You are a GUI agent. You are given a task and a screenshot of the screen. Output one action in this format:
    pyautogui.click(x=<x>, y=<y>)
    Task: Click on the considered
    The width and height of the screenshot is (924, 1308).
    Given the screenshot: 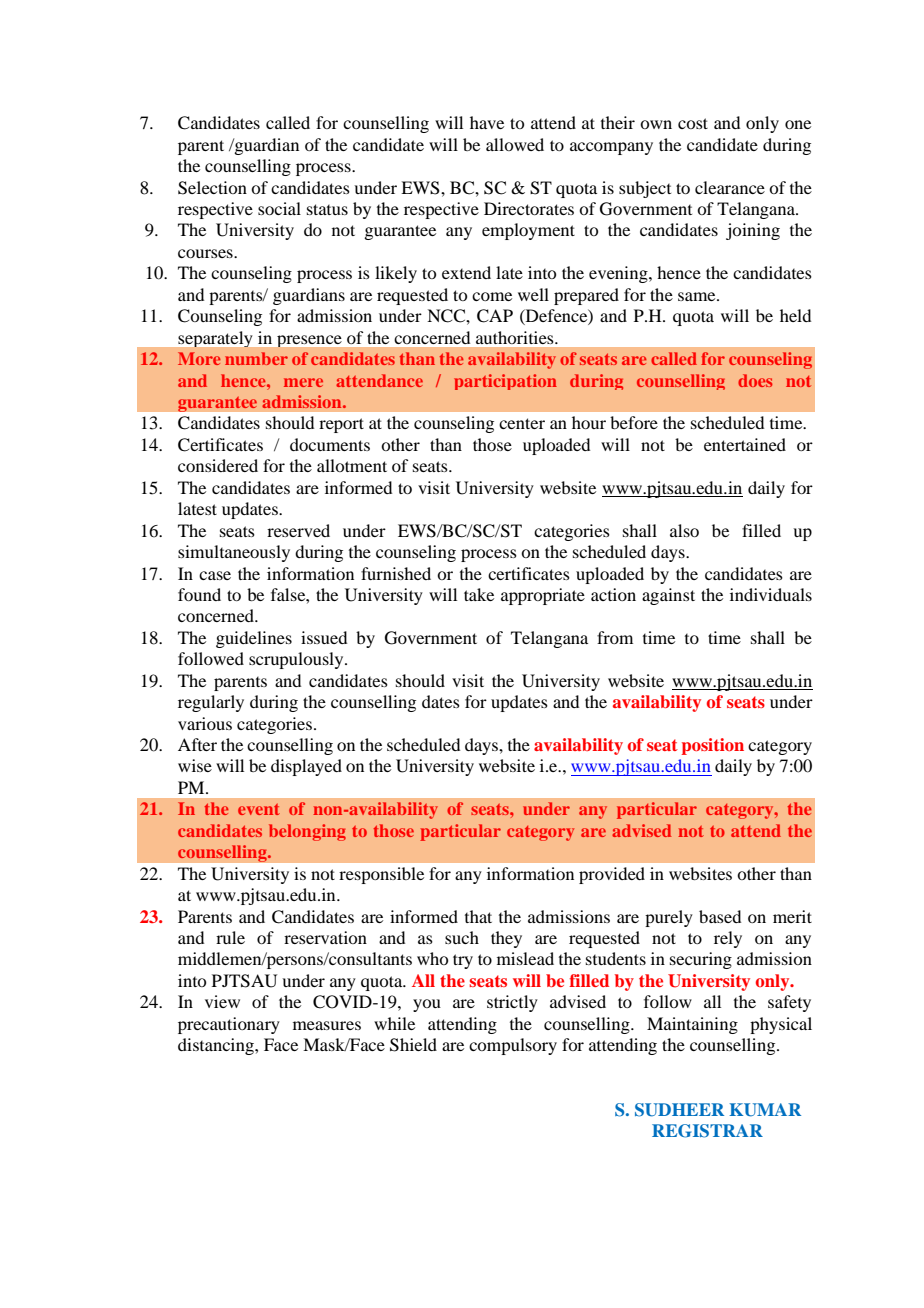 What is the action you would take?
    pyautogui.click(x=218, y=465)
